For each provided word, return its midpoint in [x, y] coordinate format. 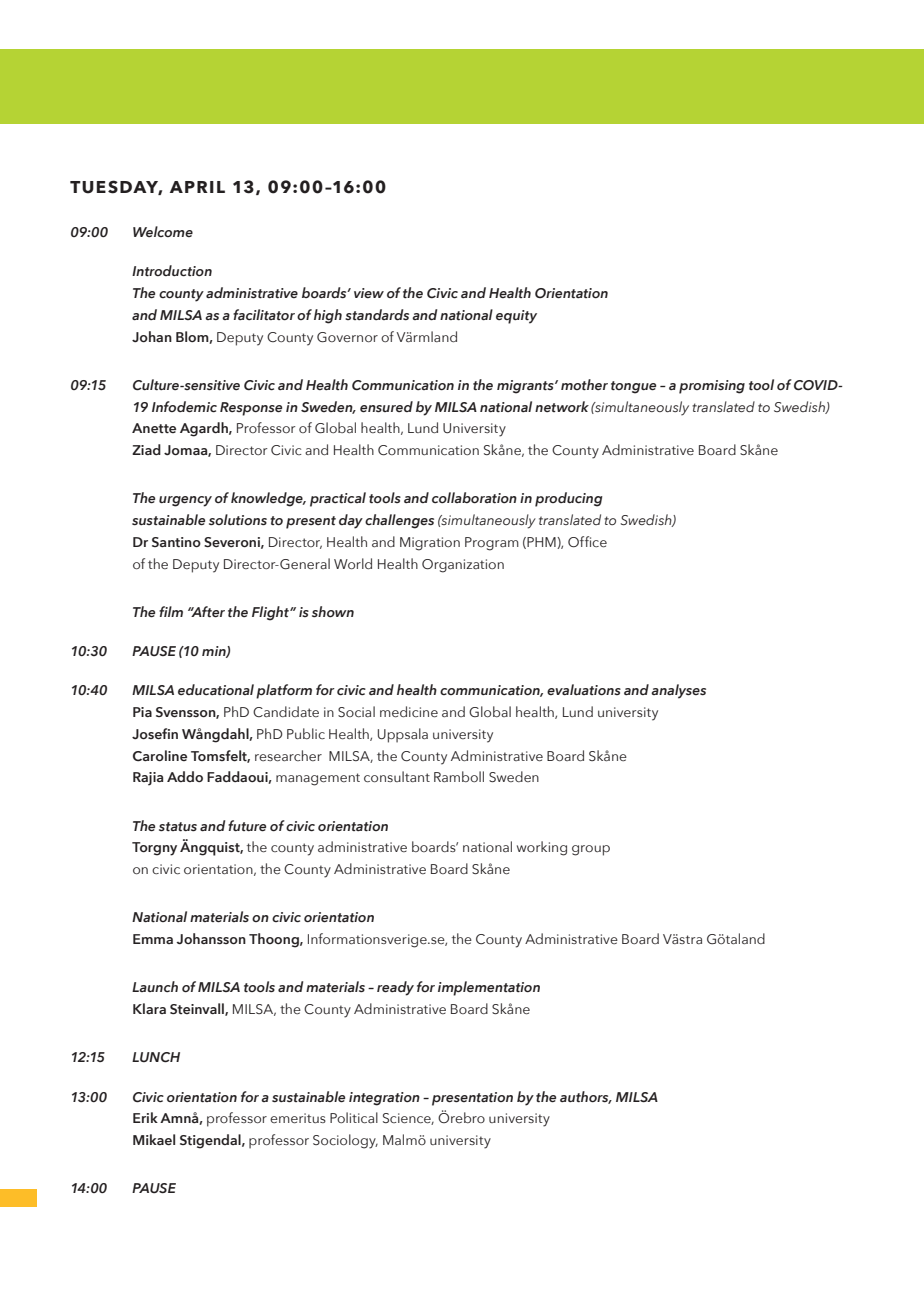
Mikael [154, 1140]
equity [516, 317]
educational [216, 690]
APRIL [197, 187]
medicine [409, 712]
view [369, 293]
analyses [678, 691]
